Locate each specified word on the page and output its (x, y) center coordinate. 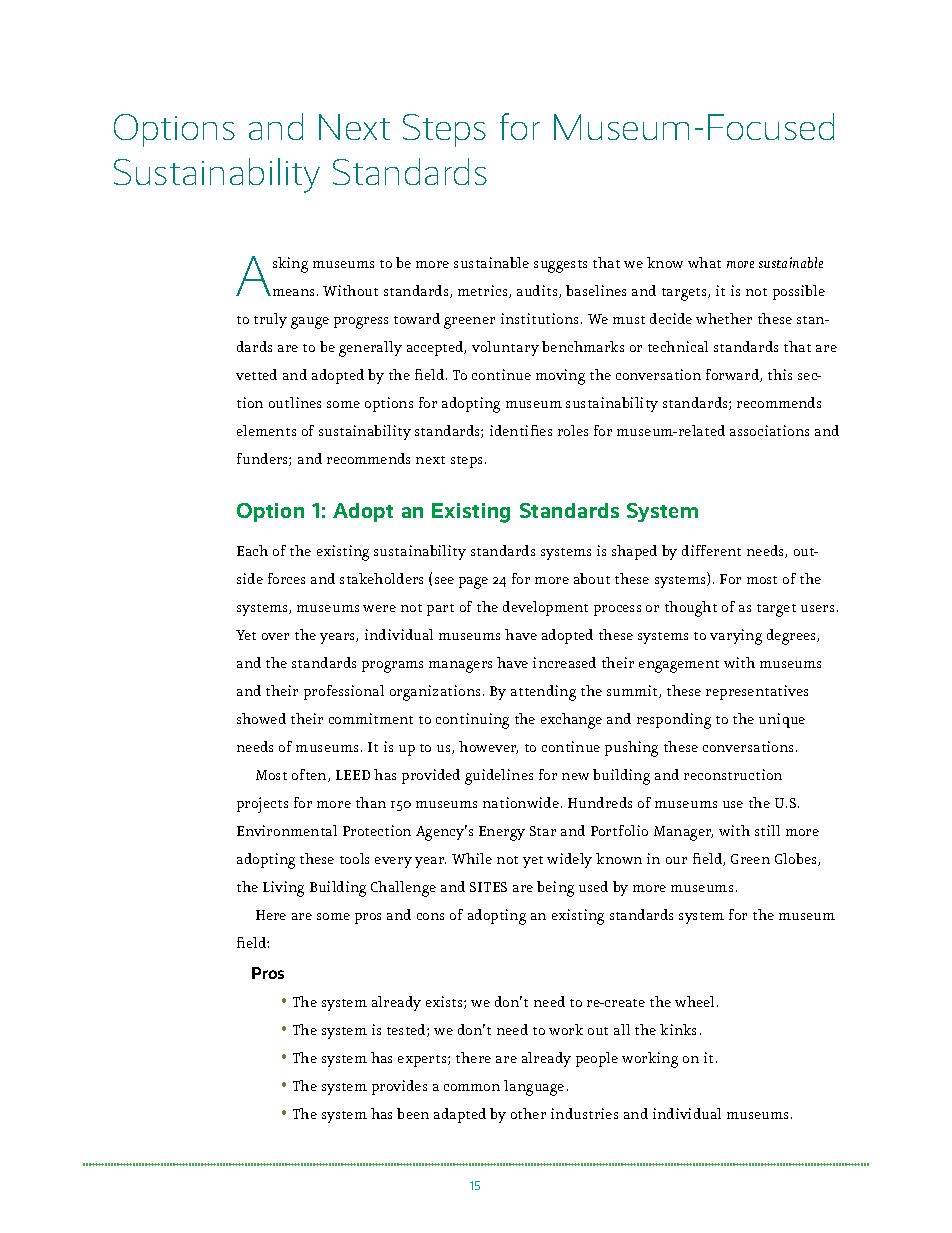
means (292, 292)
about (592, 578)
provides (399, 1087)
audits (538, 291)
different (711, 550)
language (534, 1088)
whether (724, 318)
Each (252, 550)
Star (543, 831)
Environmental (287, 830)
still (767, 830)
